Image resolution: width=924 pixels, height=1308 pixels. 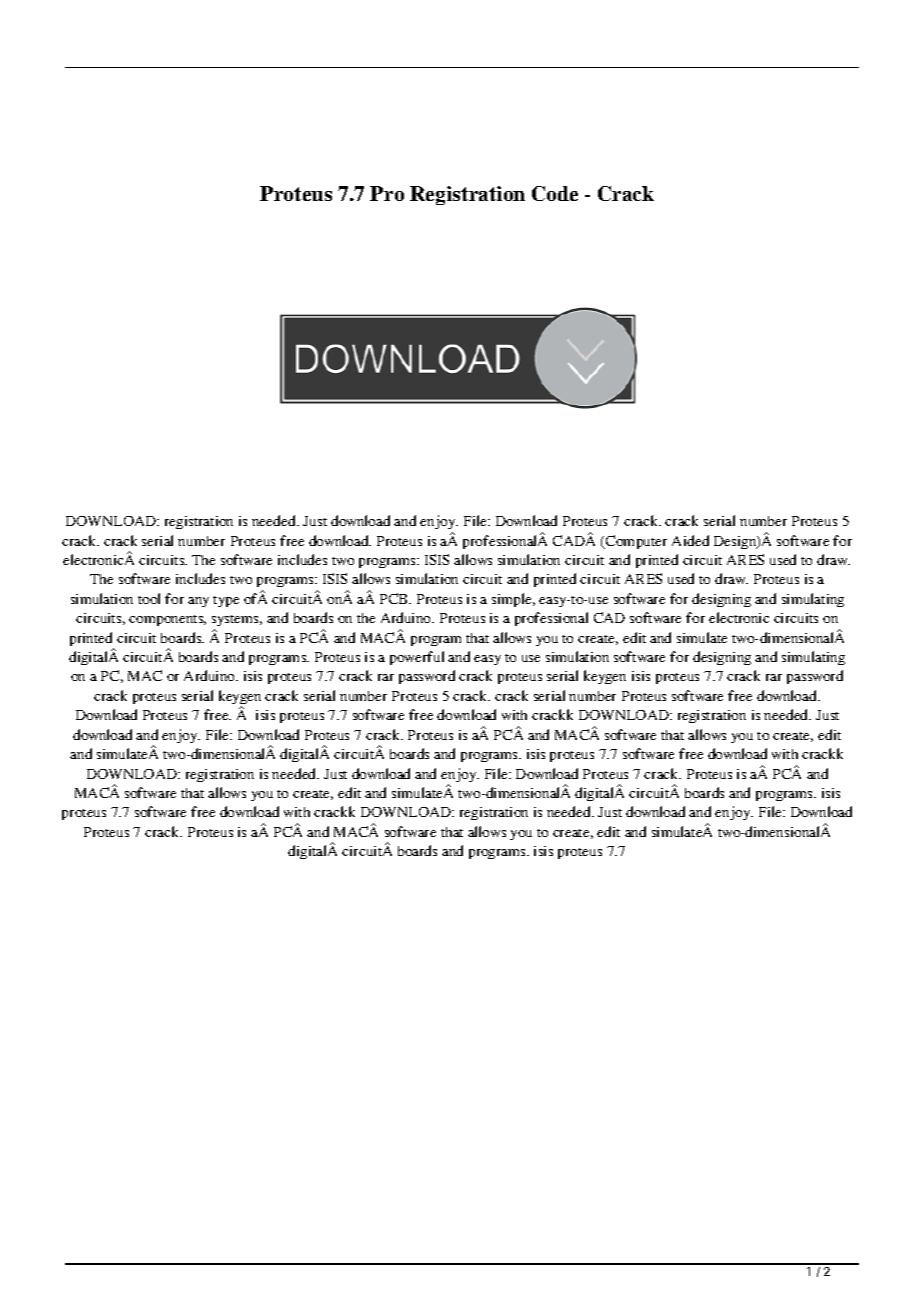 I want to click on Aided, so click(x=690, y=540).
